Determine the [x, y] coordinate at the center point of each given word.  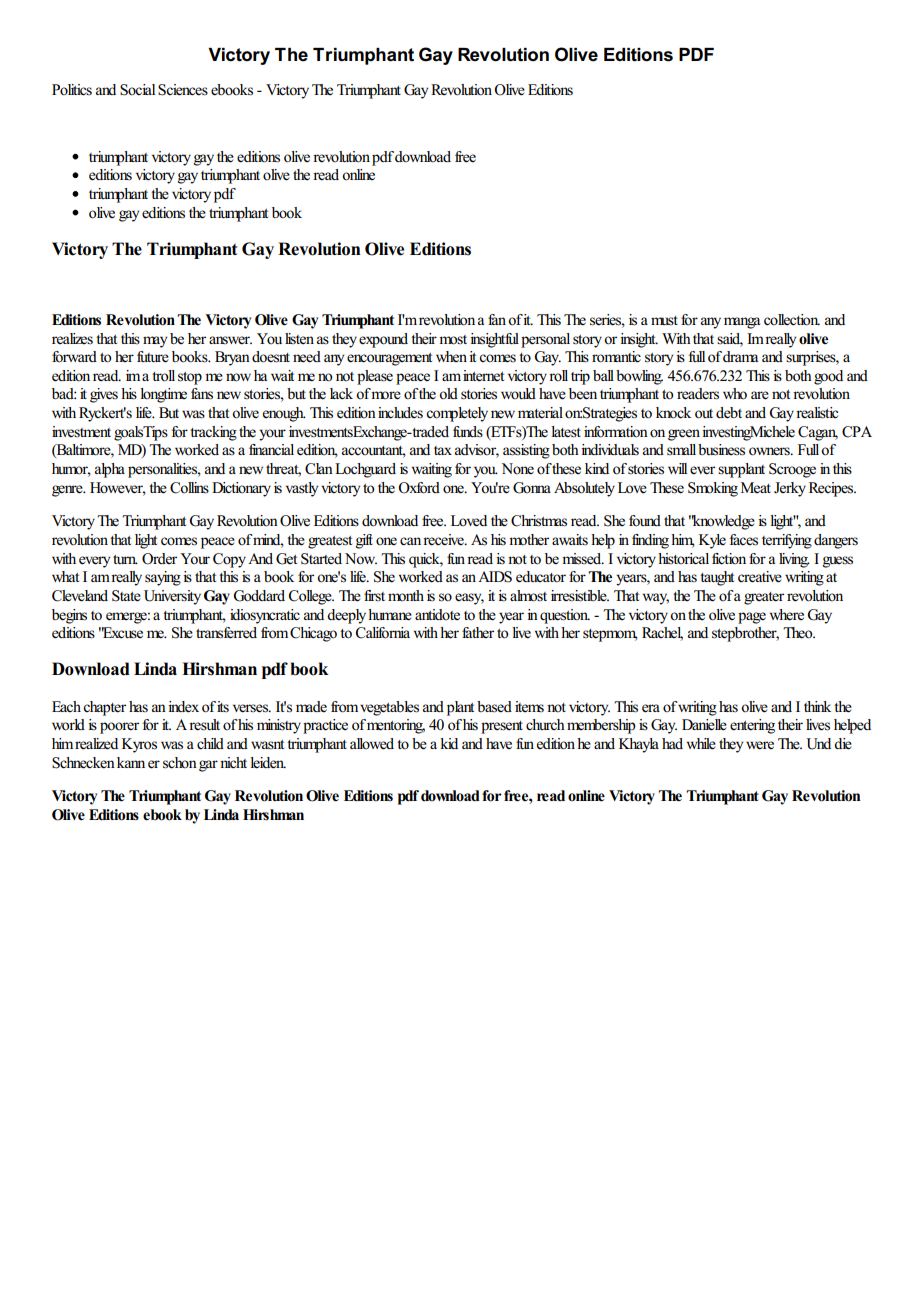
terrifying [787, 541]
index [183, 707]
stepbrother [745, 634]
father [478, 633]
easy [469, 599]
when [451, 356]
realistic [817, 413]
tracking [213, 433]
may [155, 342]
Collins [189, 488]
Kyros [139, 745]
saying [163, 578]
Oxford [419, 488]
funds [468, 432]
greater [764, 598]
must [664, 321]
